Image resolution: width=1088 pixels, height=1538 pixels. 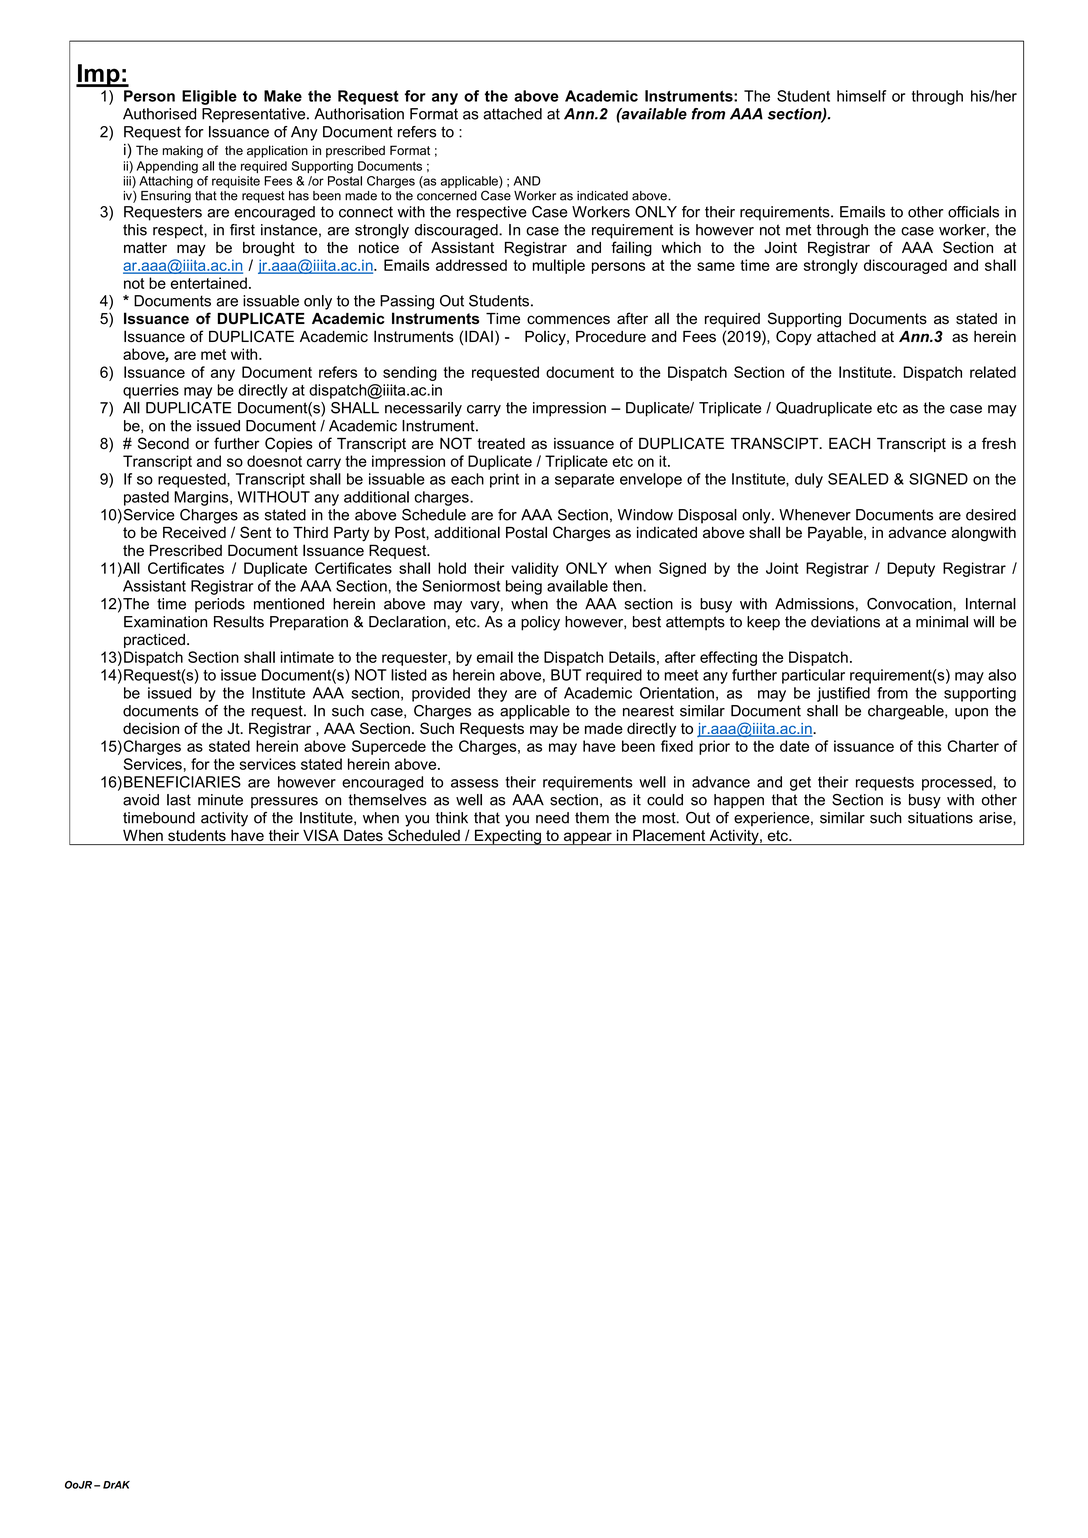 What do you see at coordinates (359, 114) in the screenshot?
I see `Authorisation` at bounding box center [359, 114].
